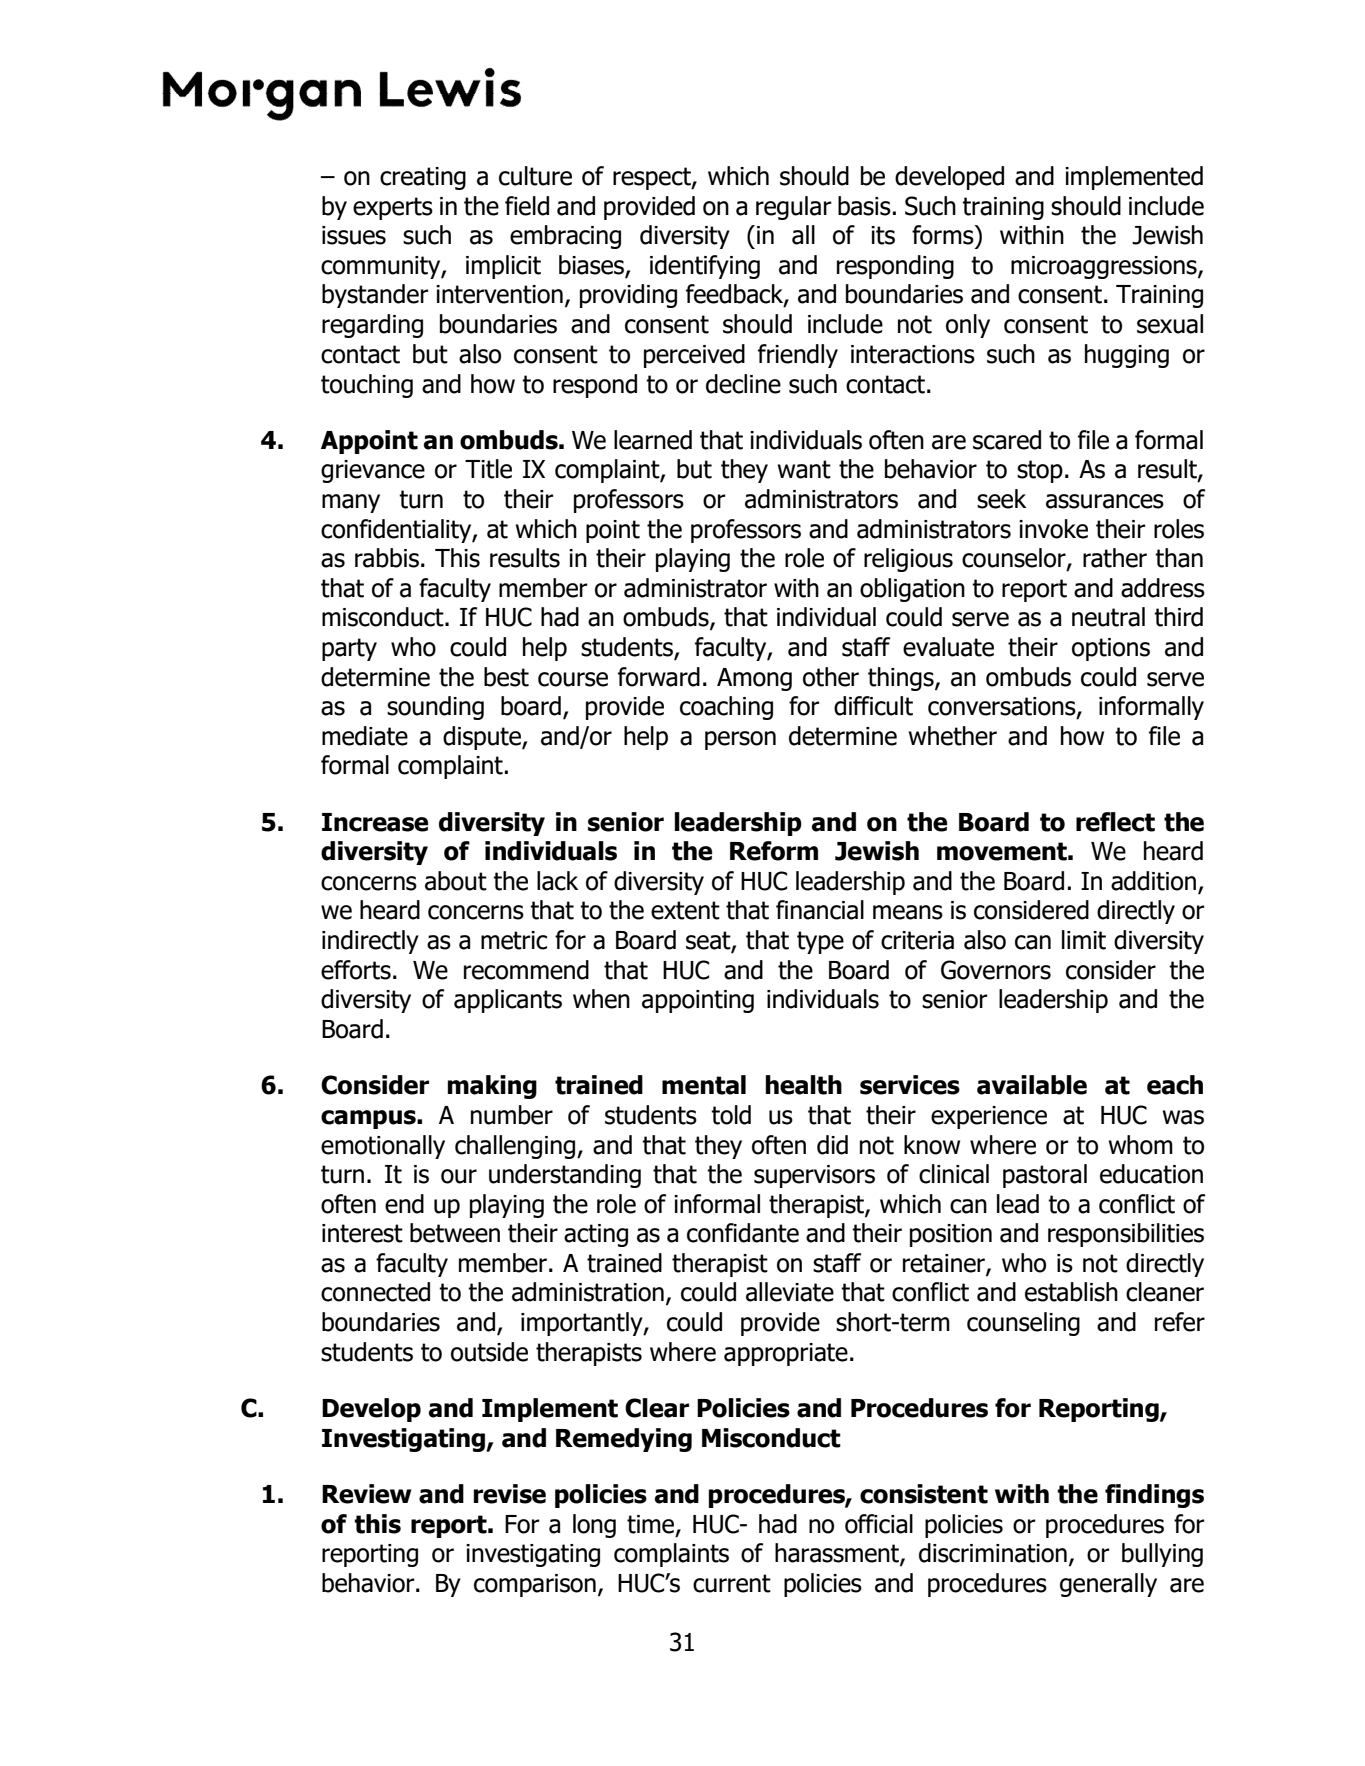 The image size is (1365, 1766). What do you see at coordinates (732, 1583) in the document?
I see `current` at bounding box center [732, 1583].
